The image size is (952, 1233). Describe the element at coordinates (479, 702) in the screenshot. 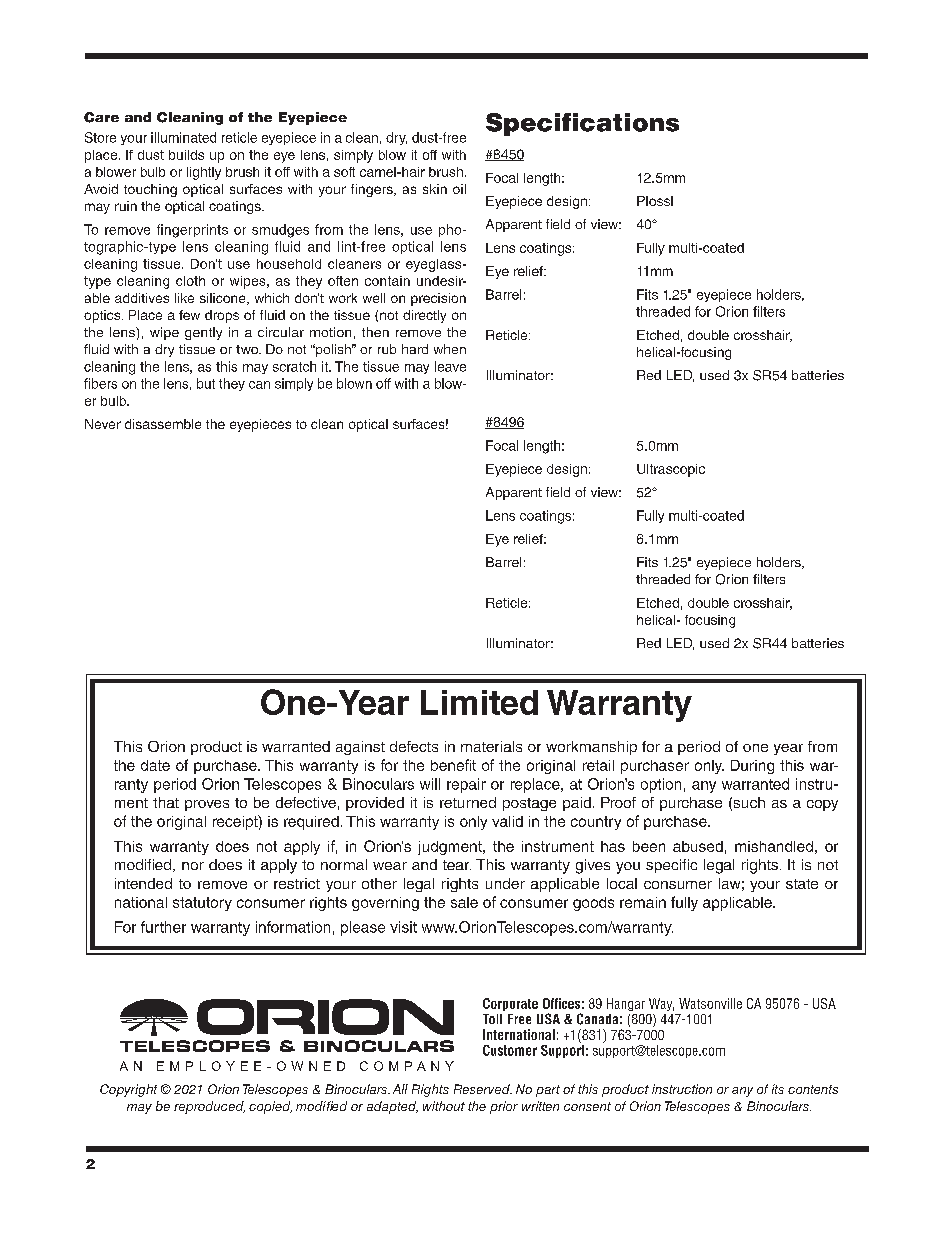

I see `Limited` at that location.
